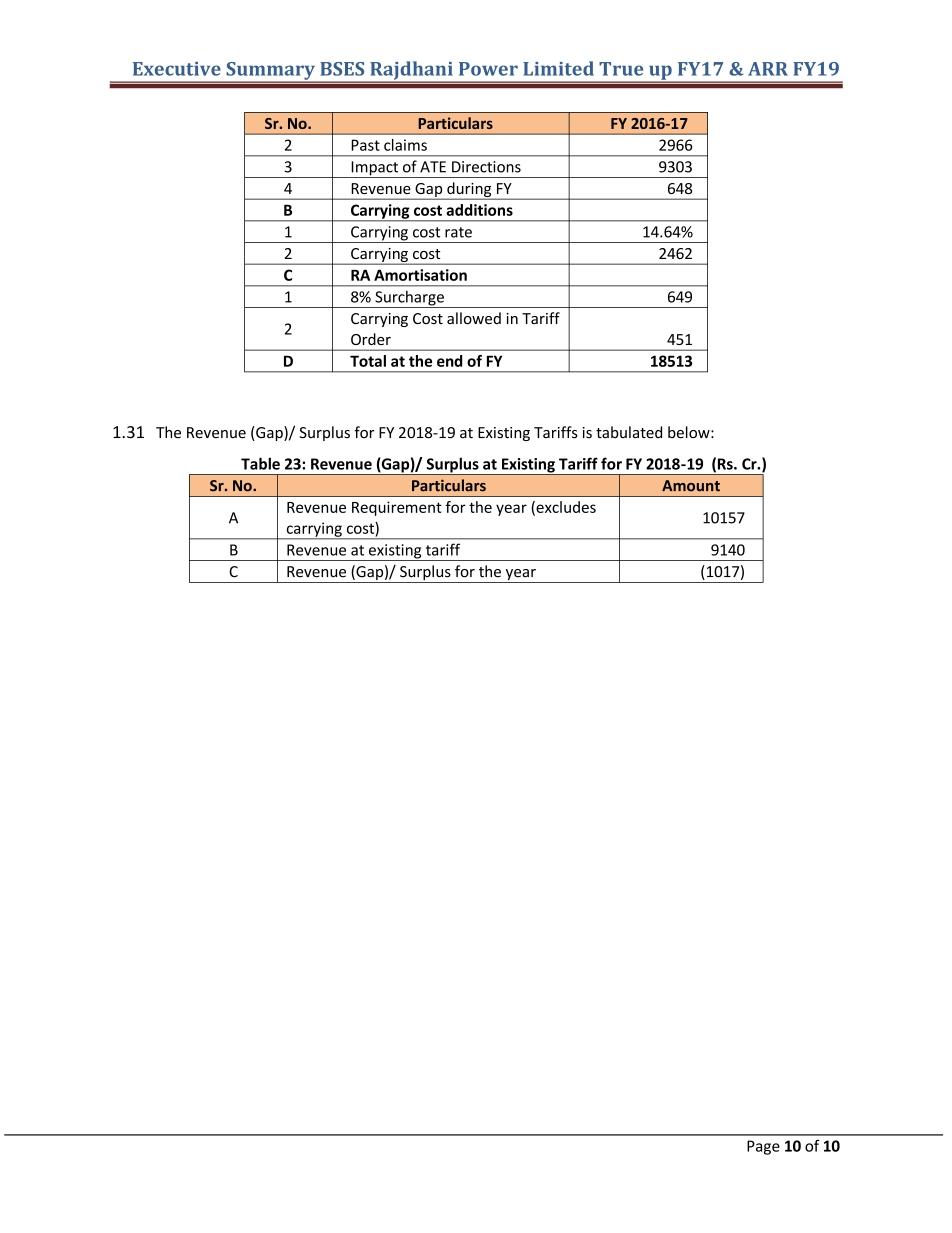 Image resolution: width=952 pixels, height=1233 pixels. Describe the element at coordinates (449, 361) in the screenshot. I see `end` at that location.
